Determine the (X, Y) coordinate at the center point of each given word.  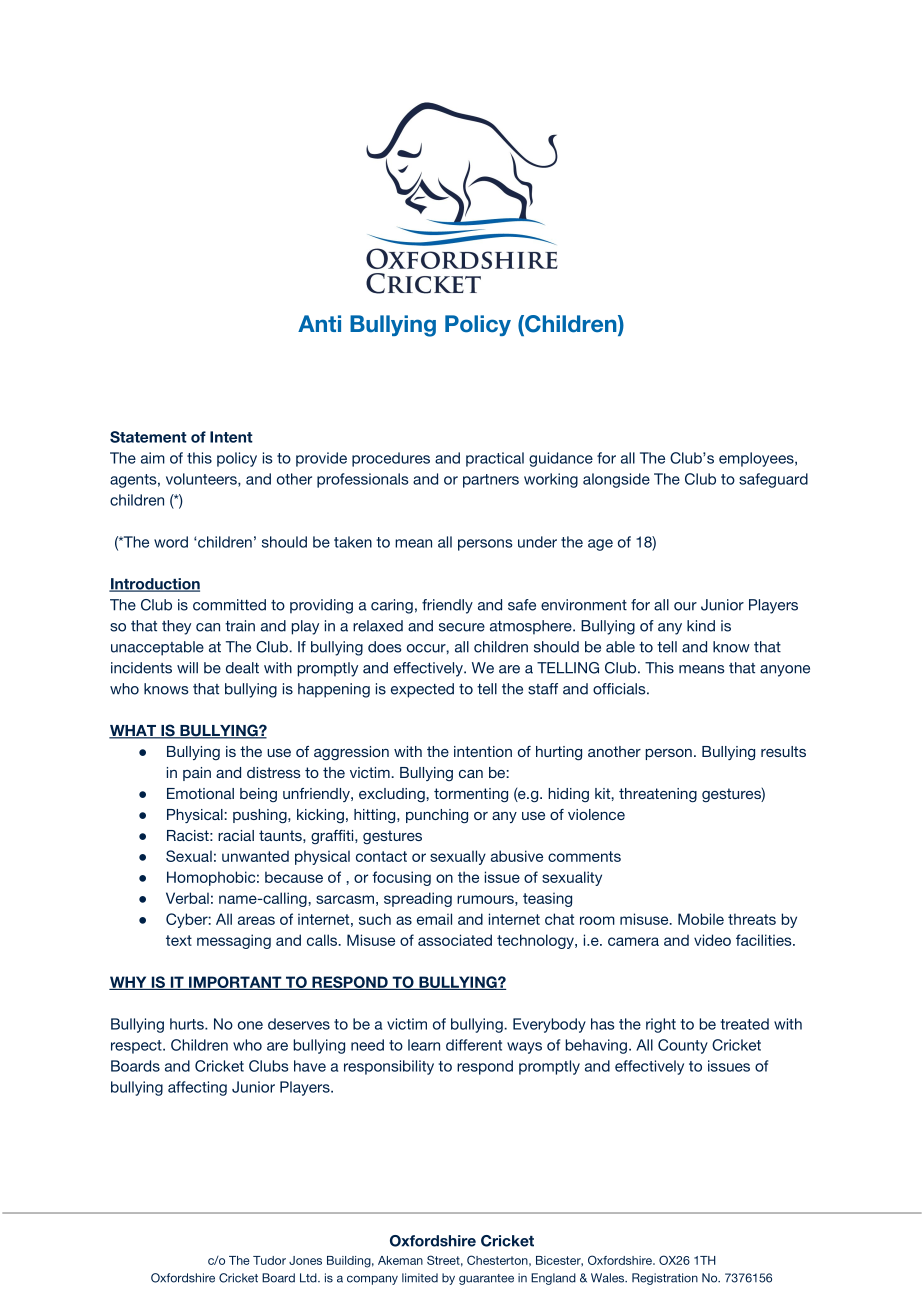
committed (229, 605)
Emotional (200, 793)
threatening (658, 795)
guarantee (486, 1279)
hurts (188, 1024)
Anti (319, 323)
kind (701, 626)
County (683, 1046)
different (474, 1045)
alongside (616, 480)
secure (462, 627)
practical (495, 459)
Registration (665, 1279)
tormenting (471, 795)
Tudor (269, 1260)
